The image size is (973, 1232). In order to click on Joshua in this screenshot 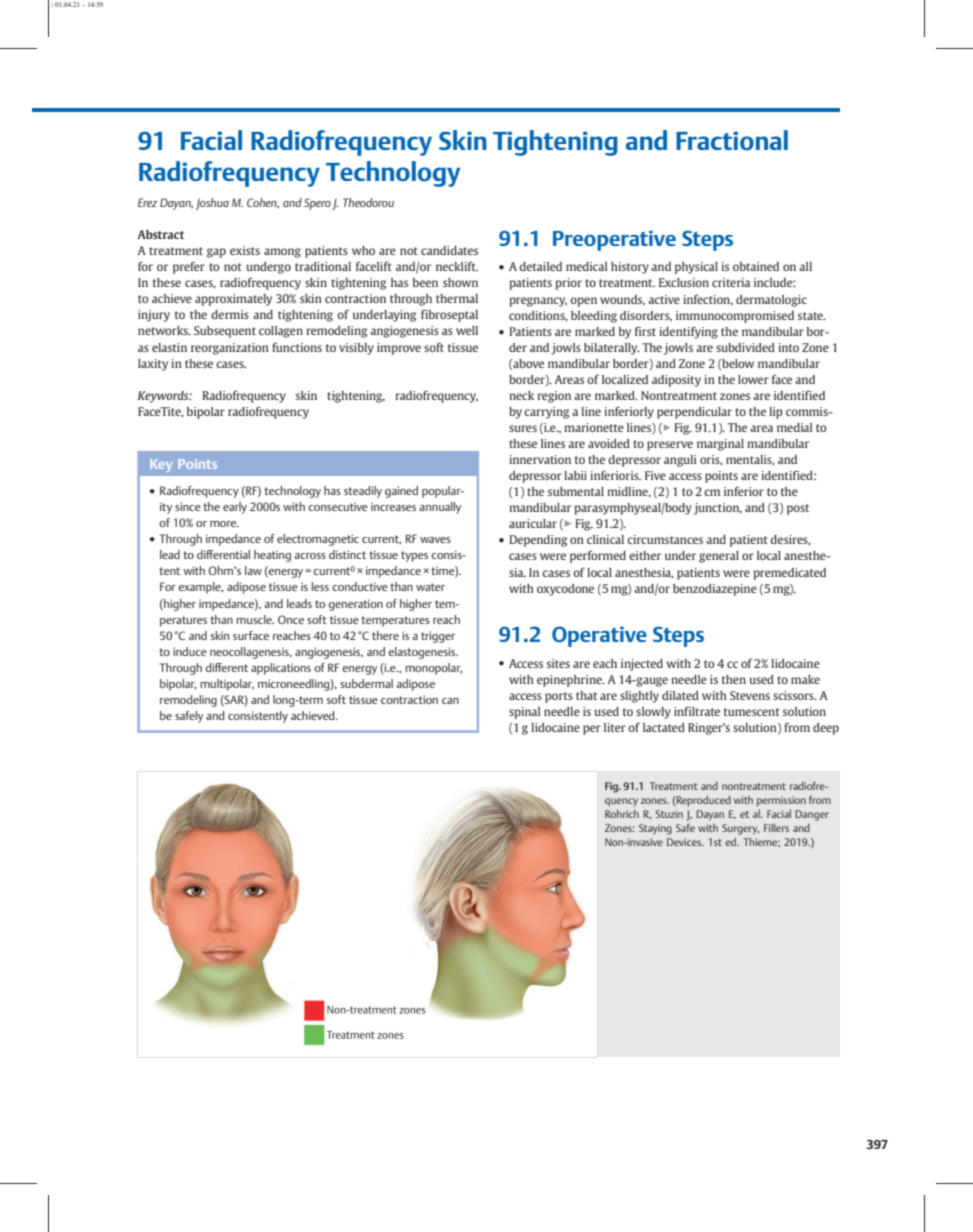, I will do `click(212, 204)`.
